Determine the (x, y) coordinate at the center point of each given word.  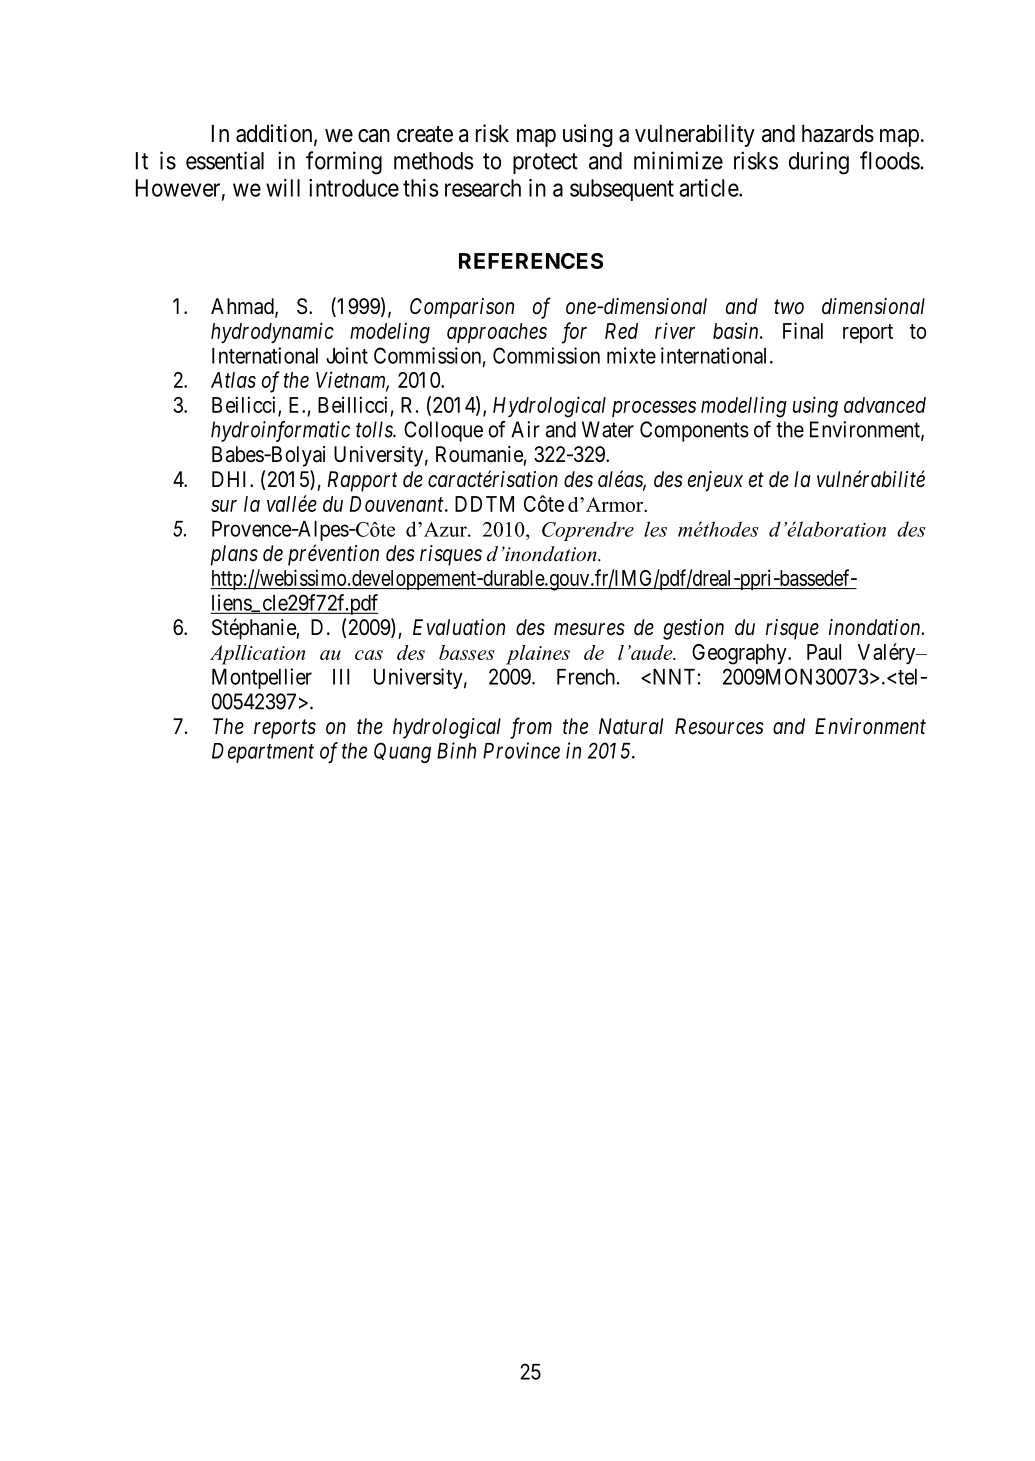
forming (344, 163)
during (819, 163)
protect (545, 163)
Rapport (362, 481)
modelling (744, 407)
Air (525, 429)
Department (263, 753)
